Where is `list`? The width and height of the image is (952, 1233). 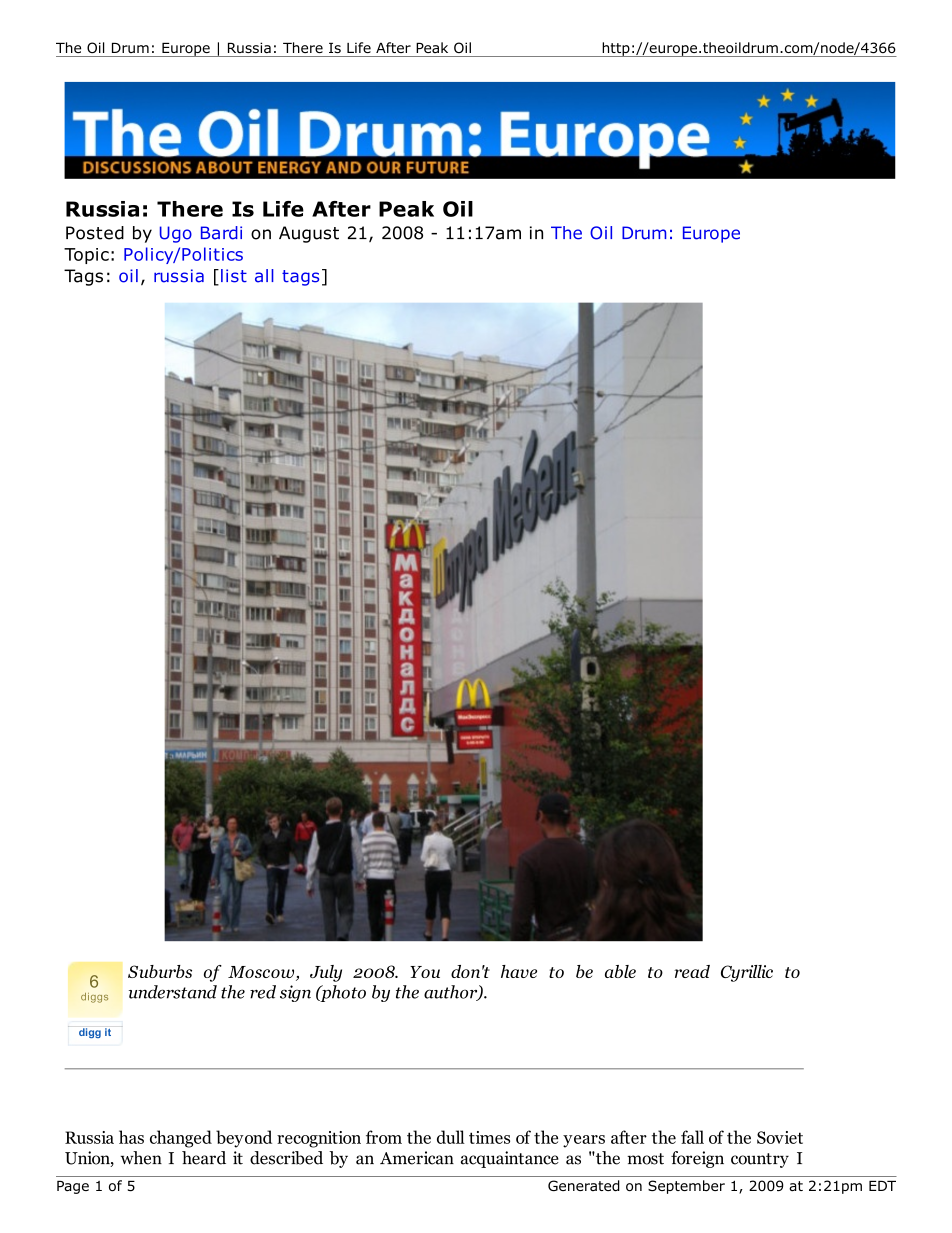
list is located at coordinates (234, 276).
